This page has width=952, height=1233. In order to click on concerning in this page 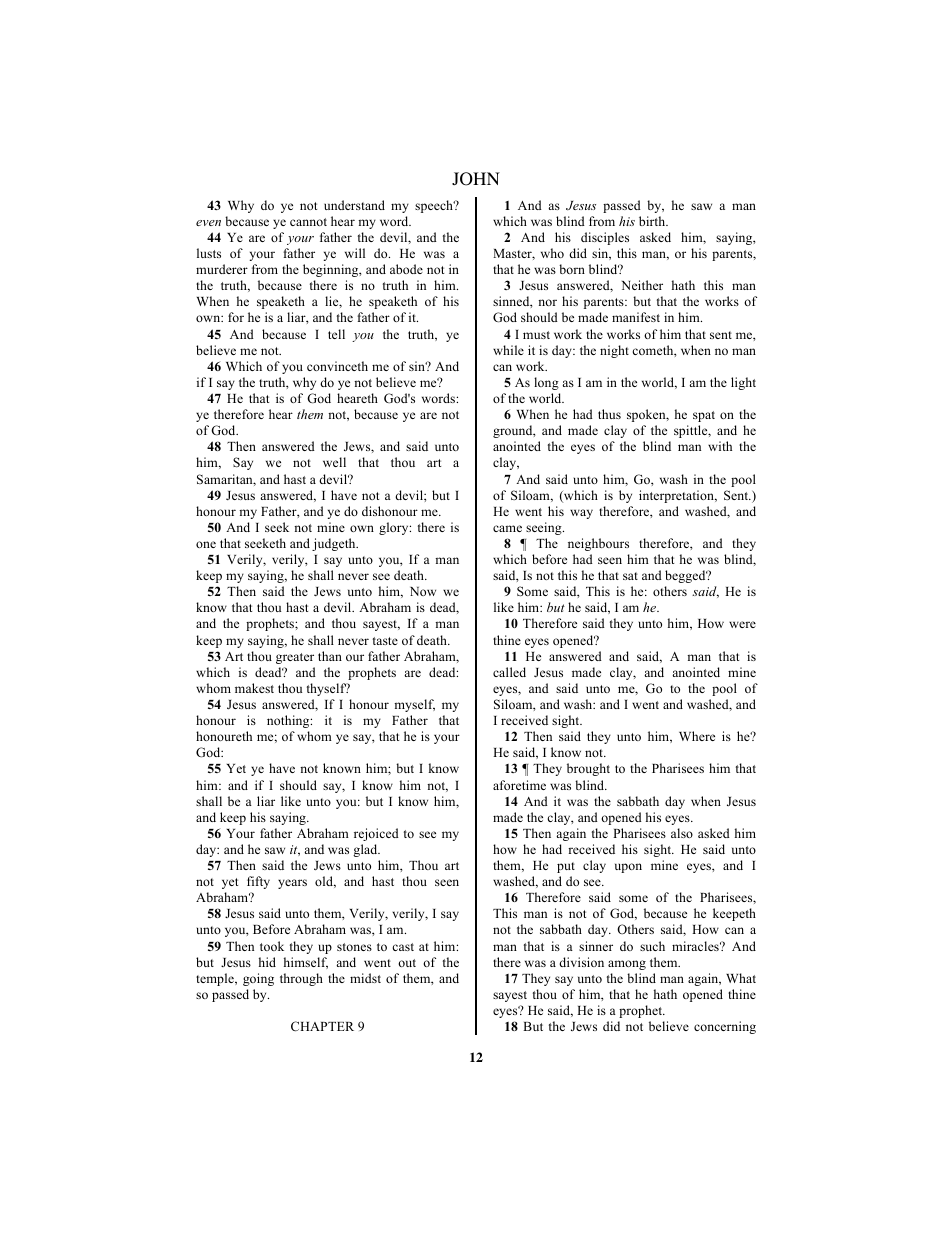, I will do `click(725, 1027)`.
